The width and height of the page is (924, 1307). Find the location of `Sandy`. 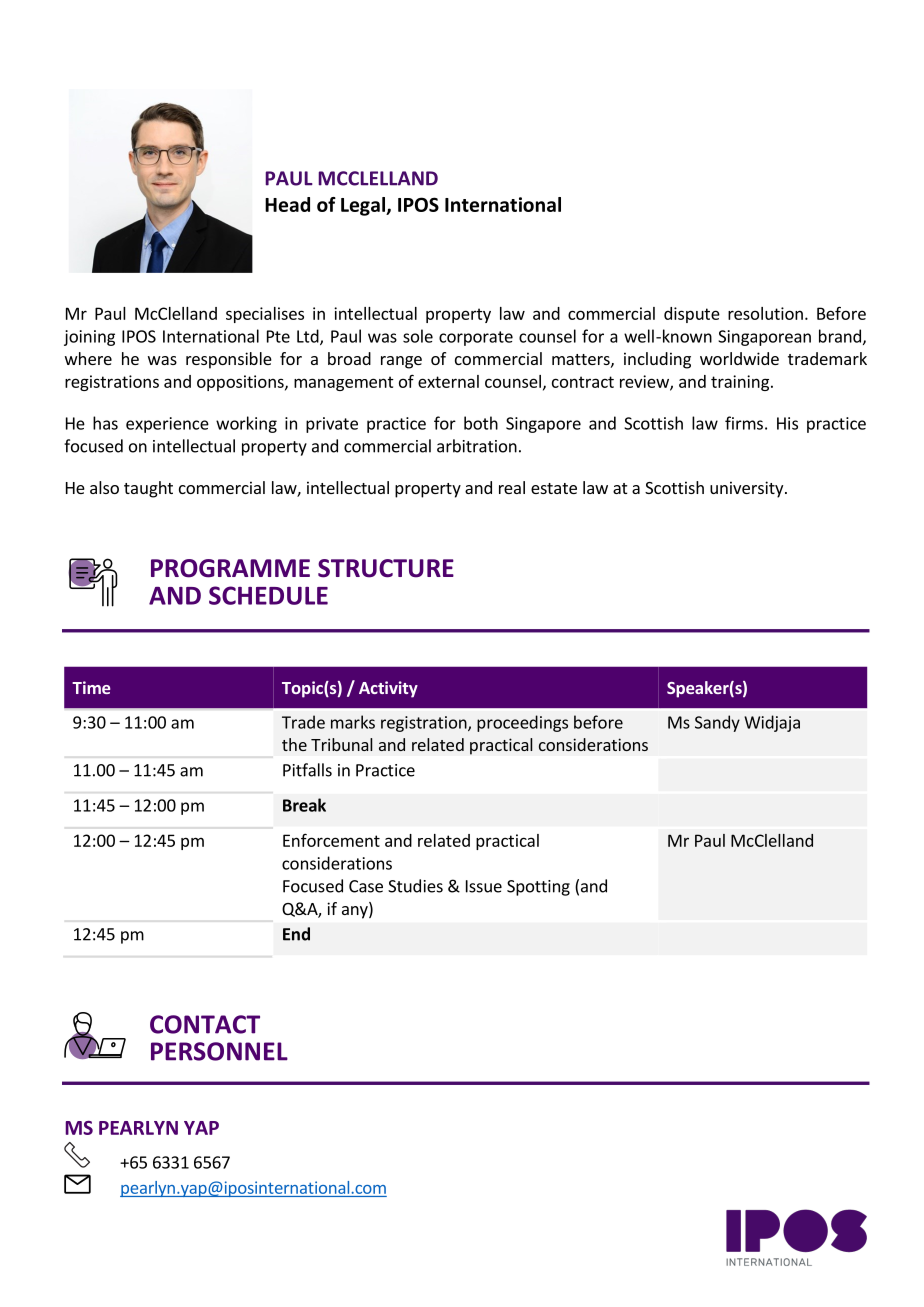

Sandy is located at coordinates (717, 723).
